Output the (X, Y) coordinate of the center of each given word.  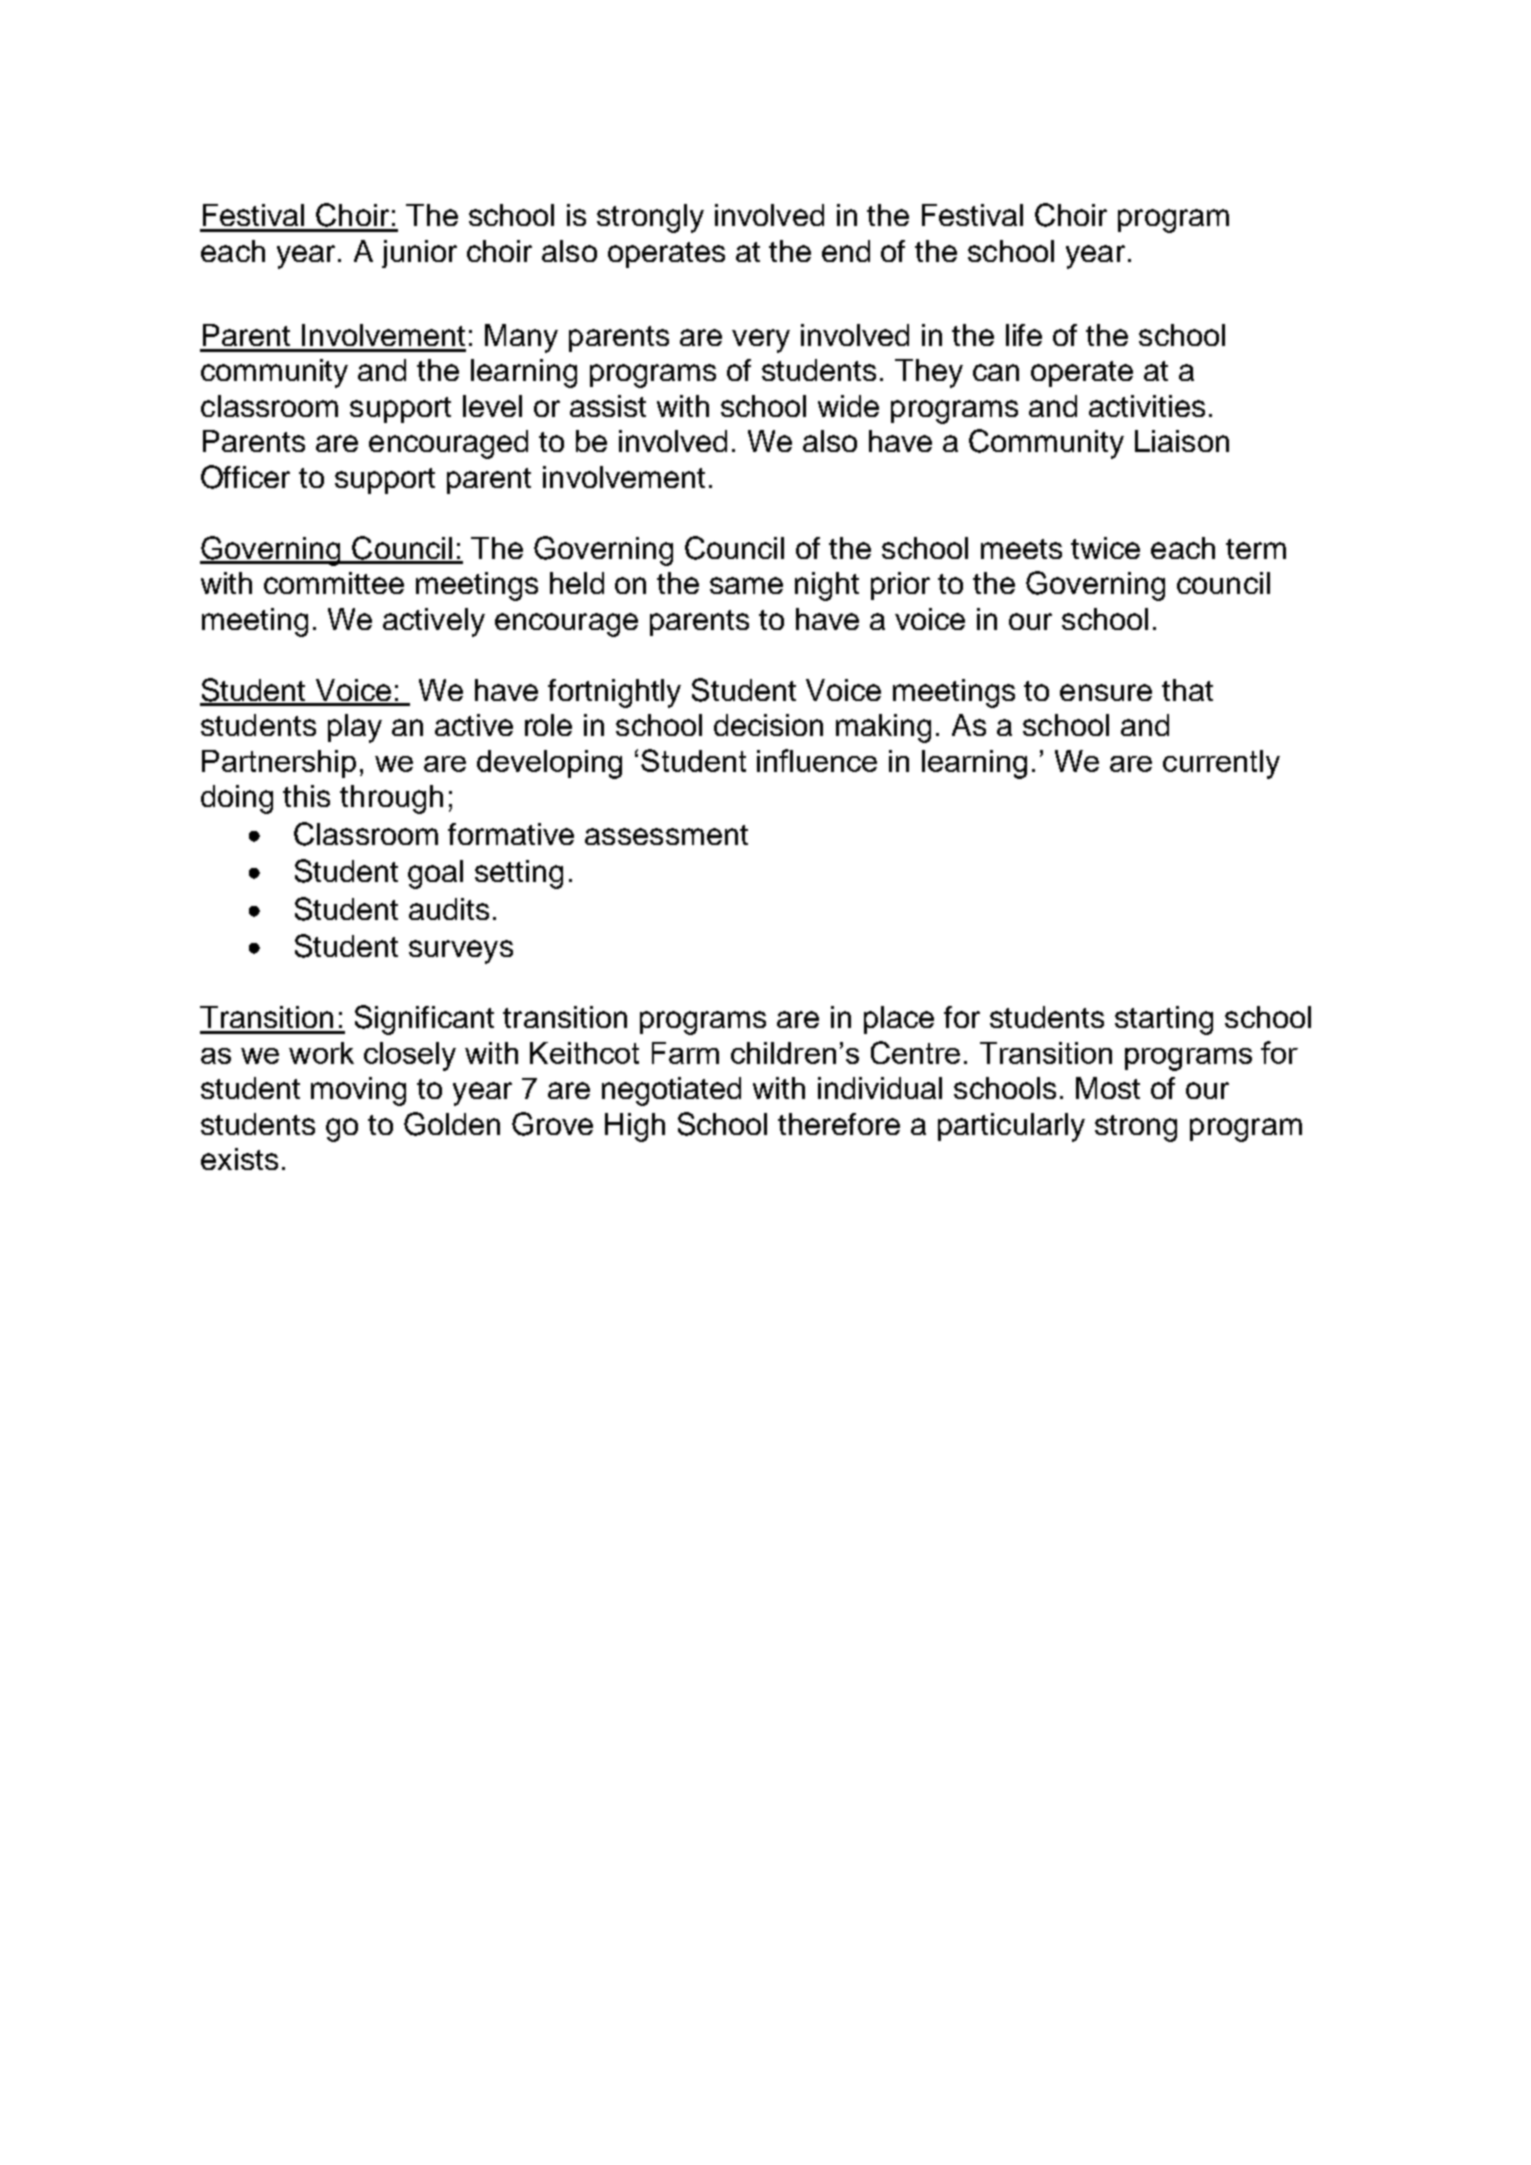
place (899, 1020)
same (746, 585)
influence (817, 760)
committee (334, 583)
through (391, 799)
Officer (245, 477)
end (846, 251)
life (1024, 335)
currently (1221, 764)
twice (1105, 548)
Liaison (1182, 441)
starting (1164, 1020)
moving (358, 1091)
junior (419, 254)
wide (848, 406)
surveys (461, 952)
